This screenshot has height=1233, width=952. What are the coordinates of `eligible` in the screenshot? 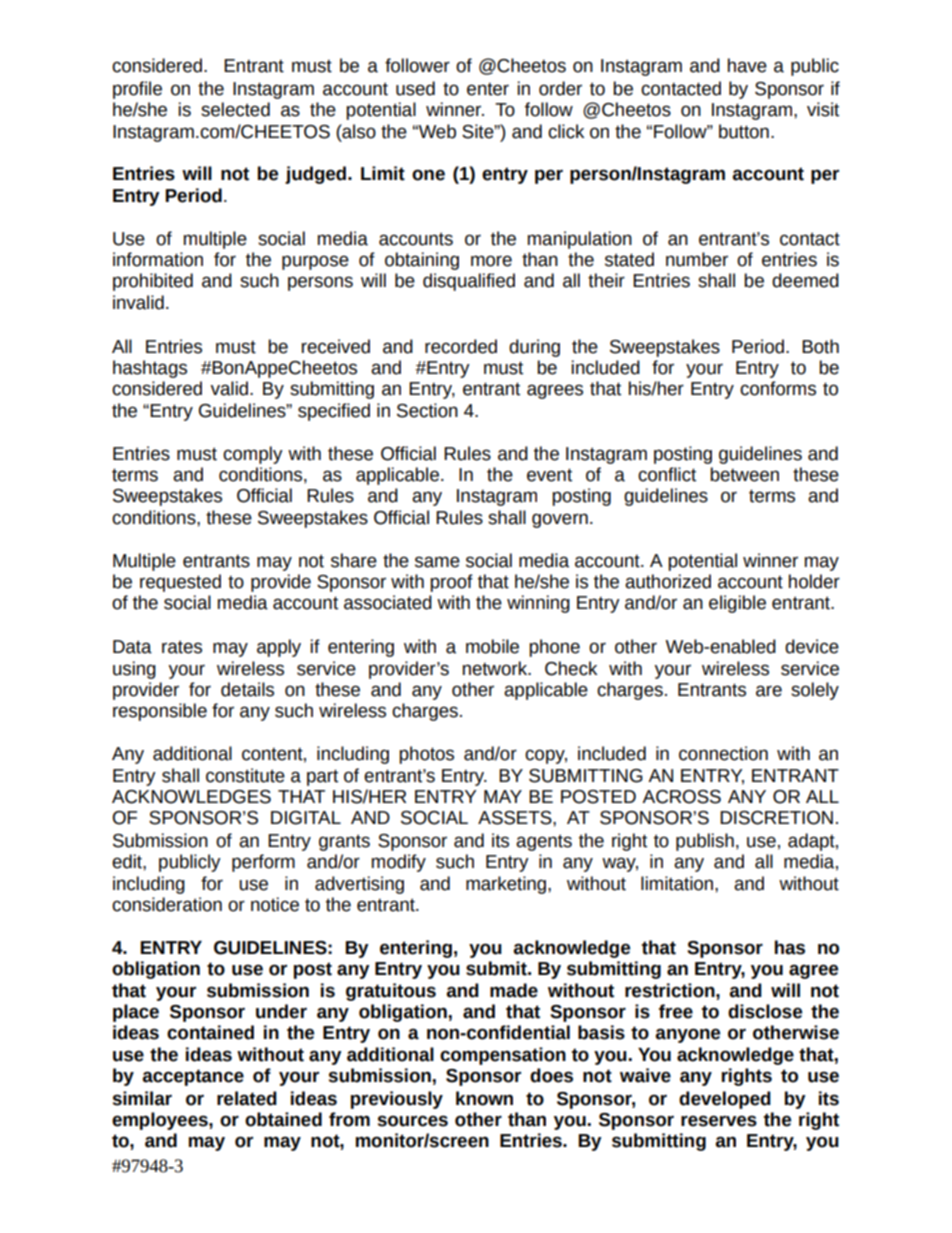 It's located at (737, 604).
